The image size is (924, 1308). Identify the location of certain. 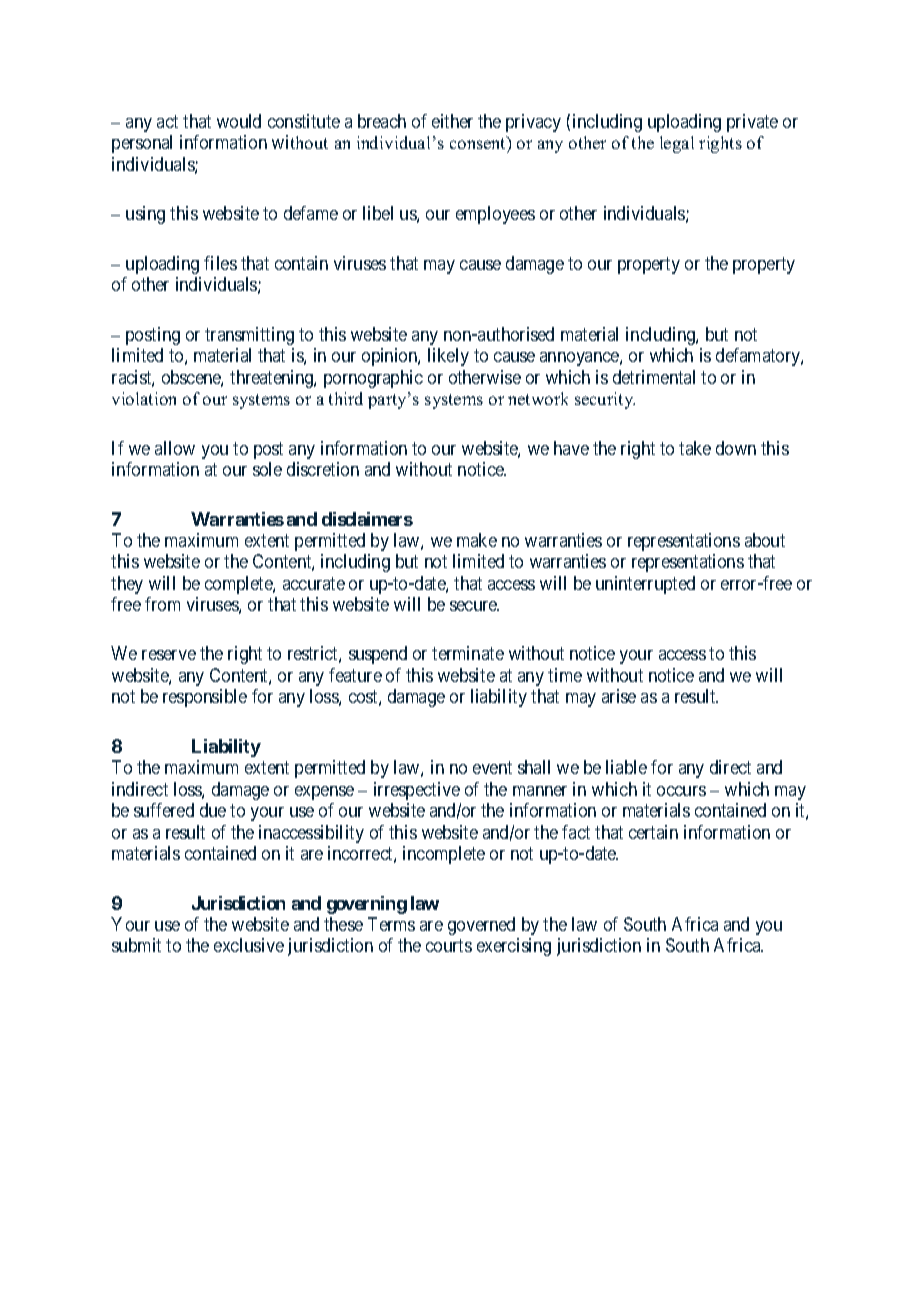
(653, 832).
